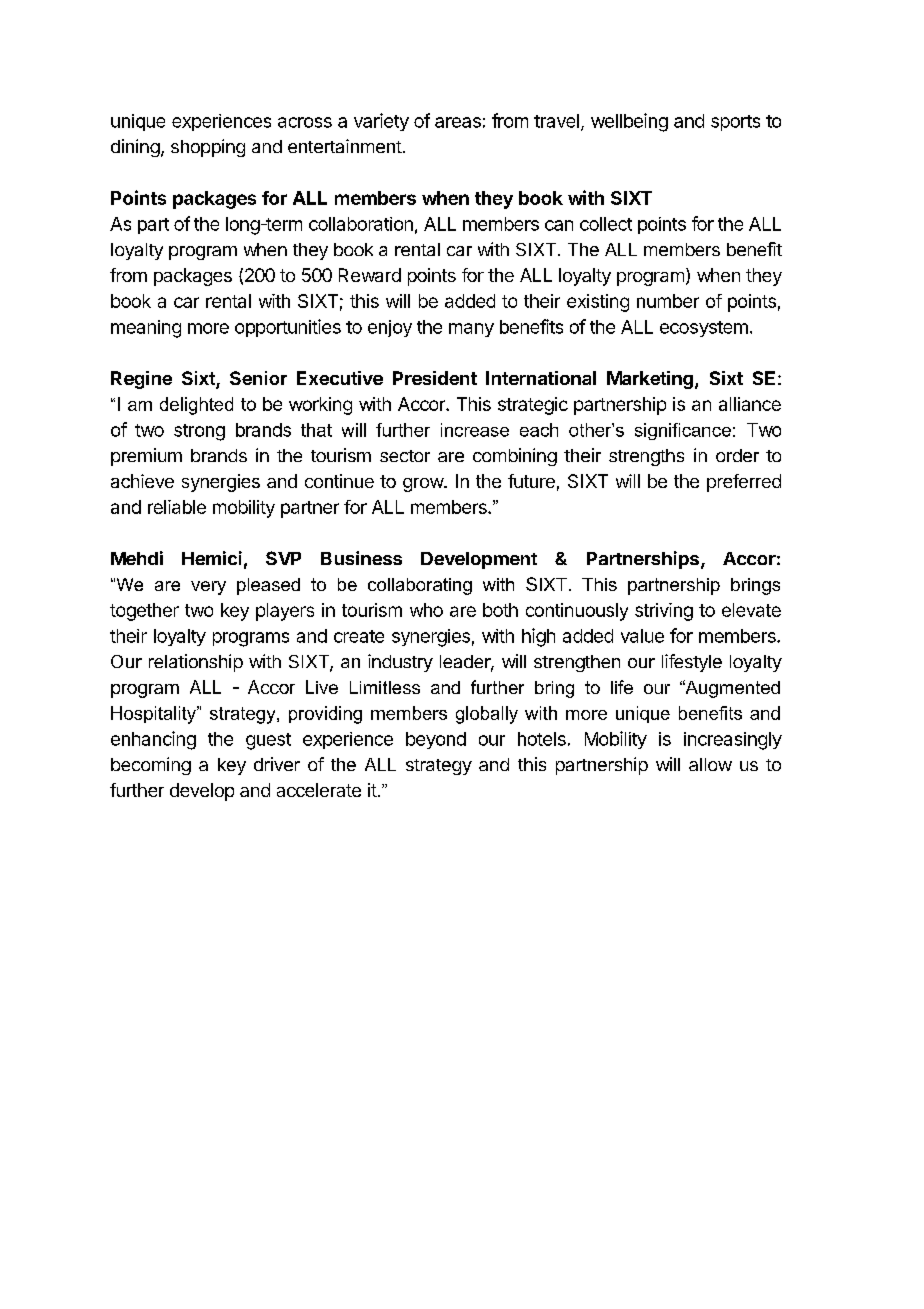 The width and height of the screenshot is (924, 1309). What do you see at coordinates (208, 148) in the screenshot?
I see `shopping` at bounding box center [208, 148].
